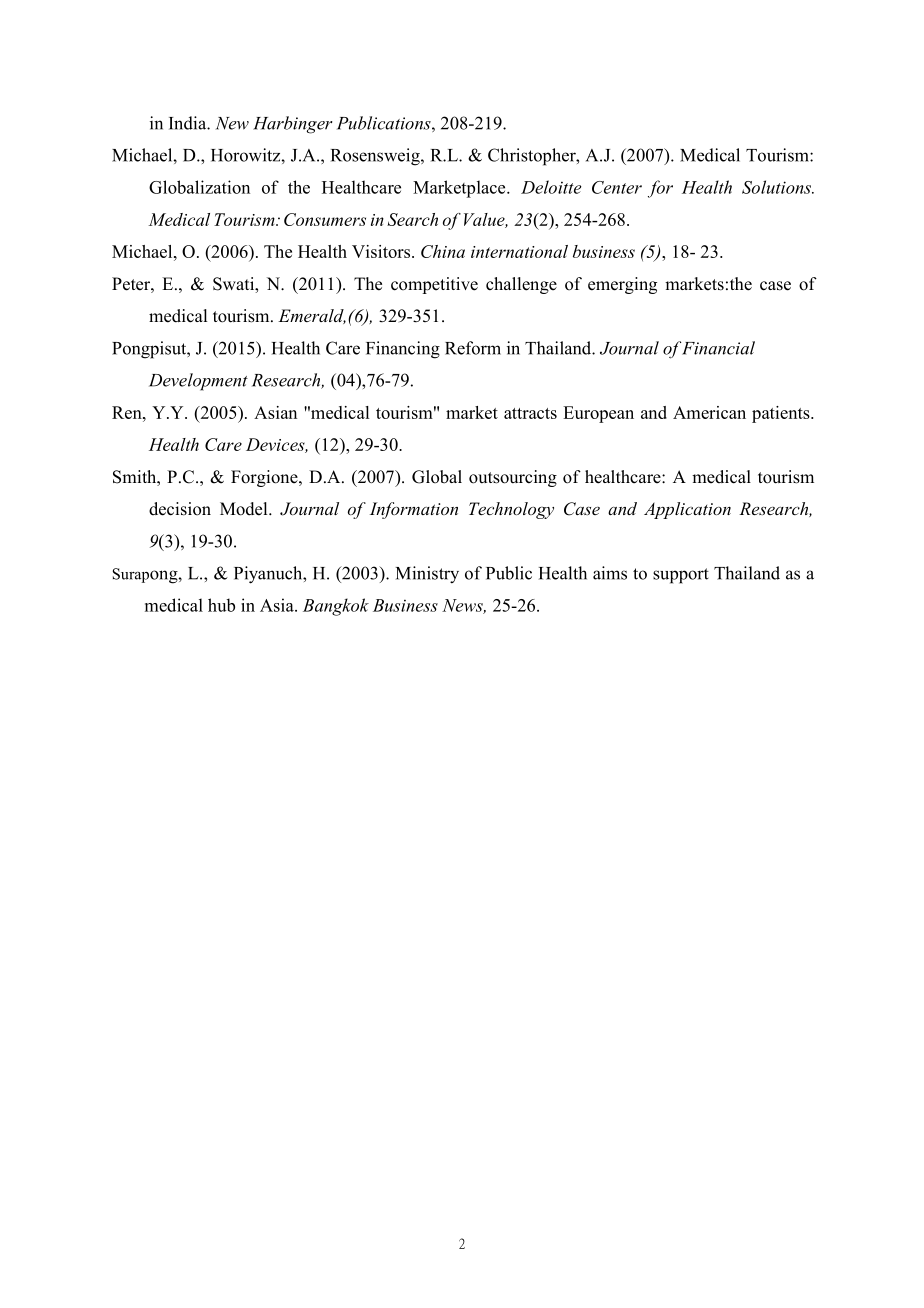 This image has width=924, height=1308. I want to click on Visitors, so click(381, 251).
